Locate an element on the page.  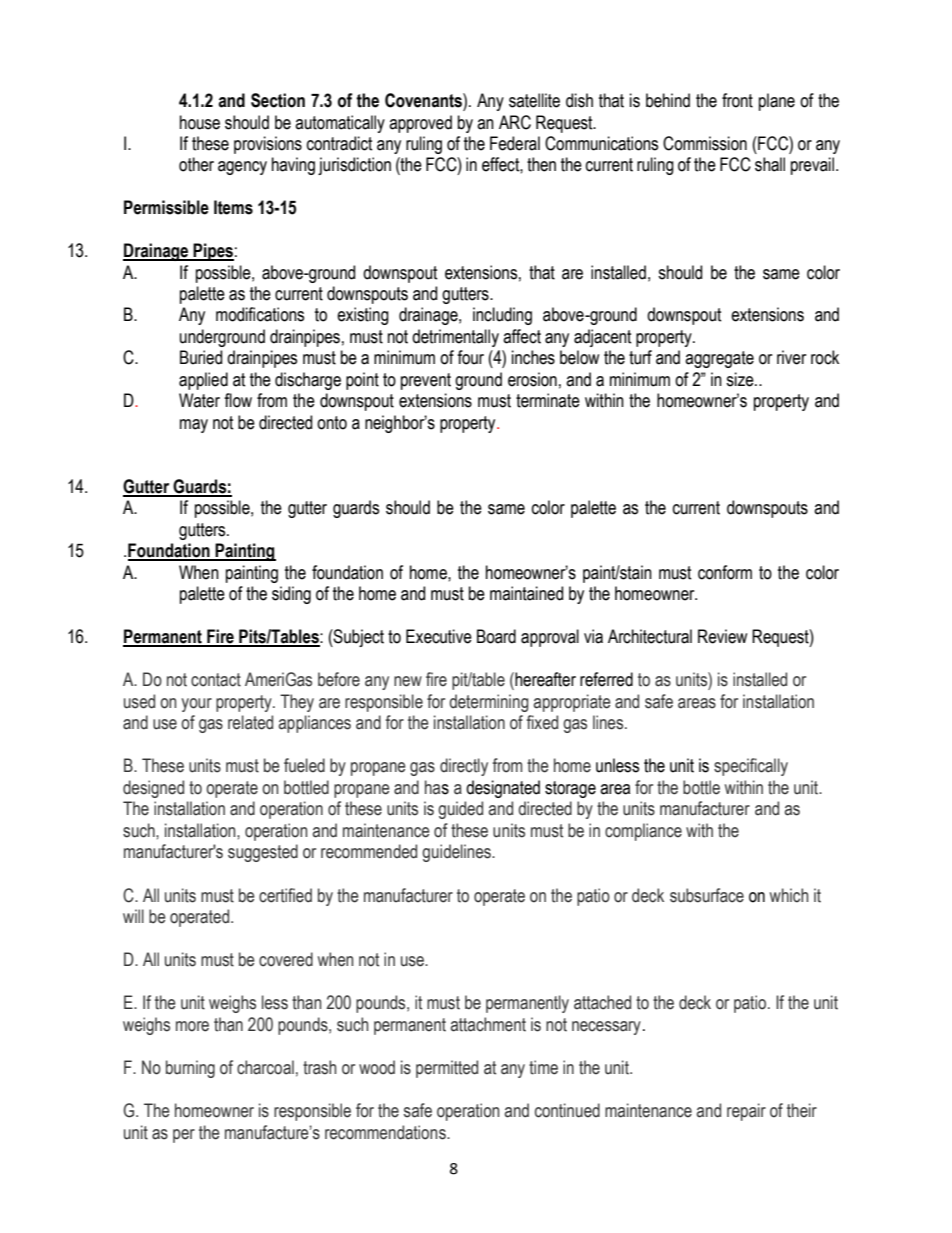
burning is located at coordinates (190, 1069).
